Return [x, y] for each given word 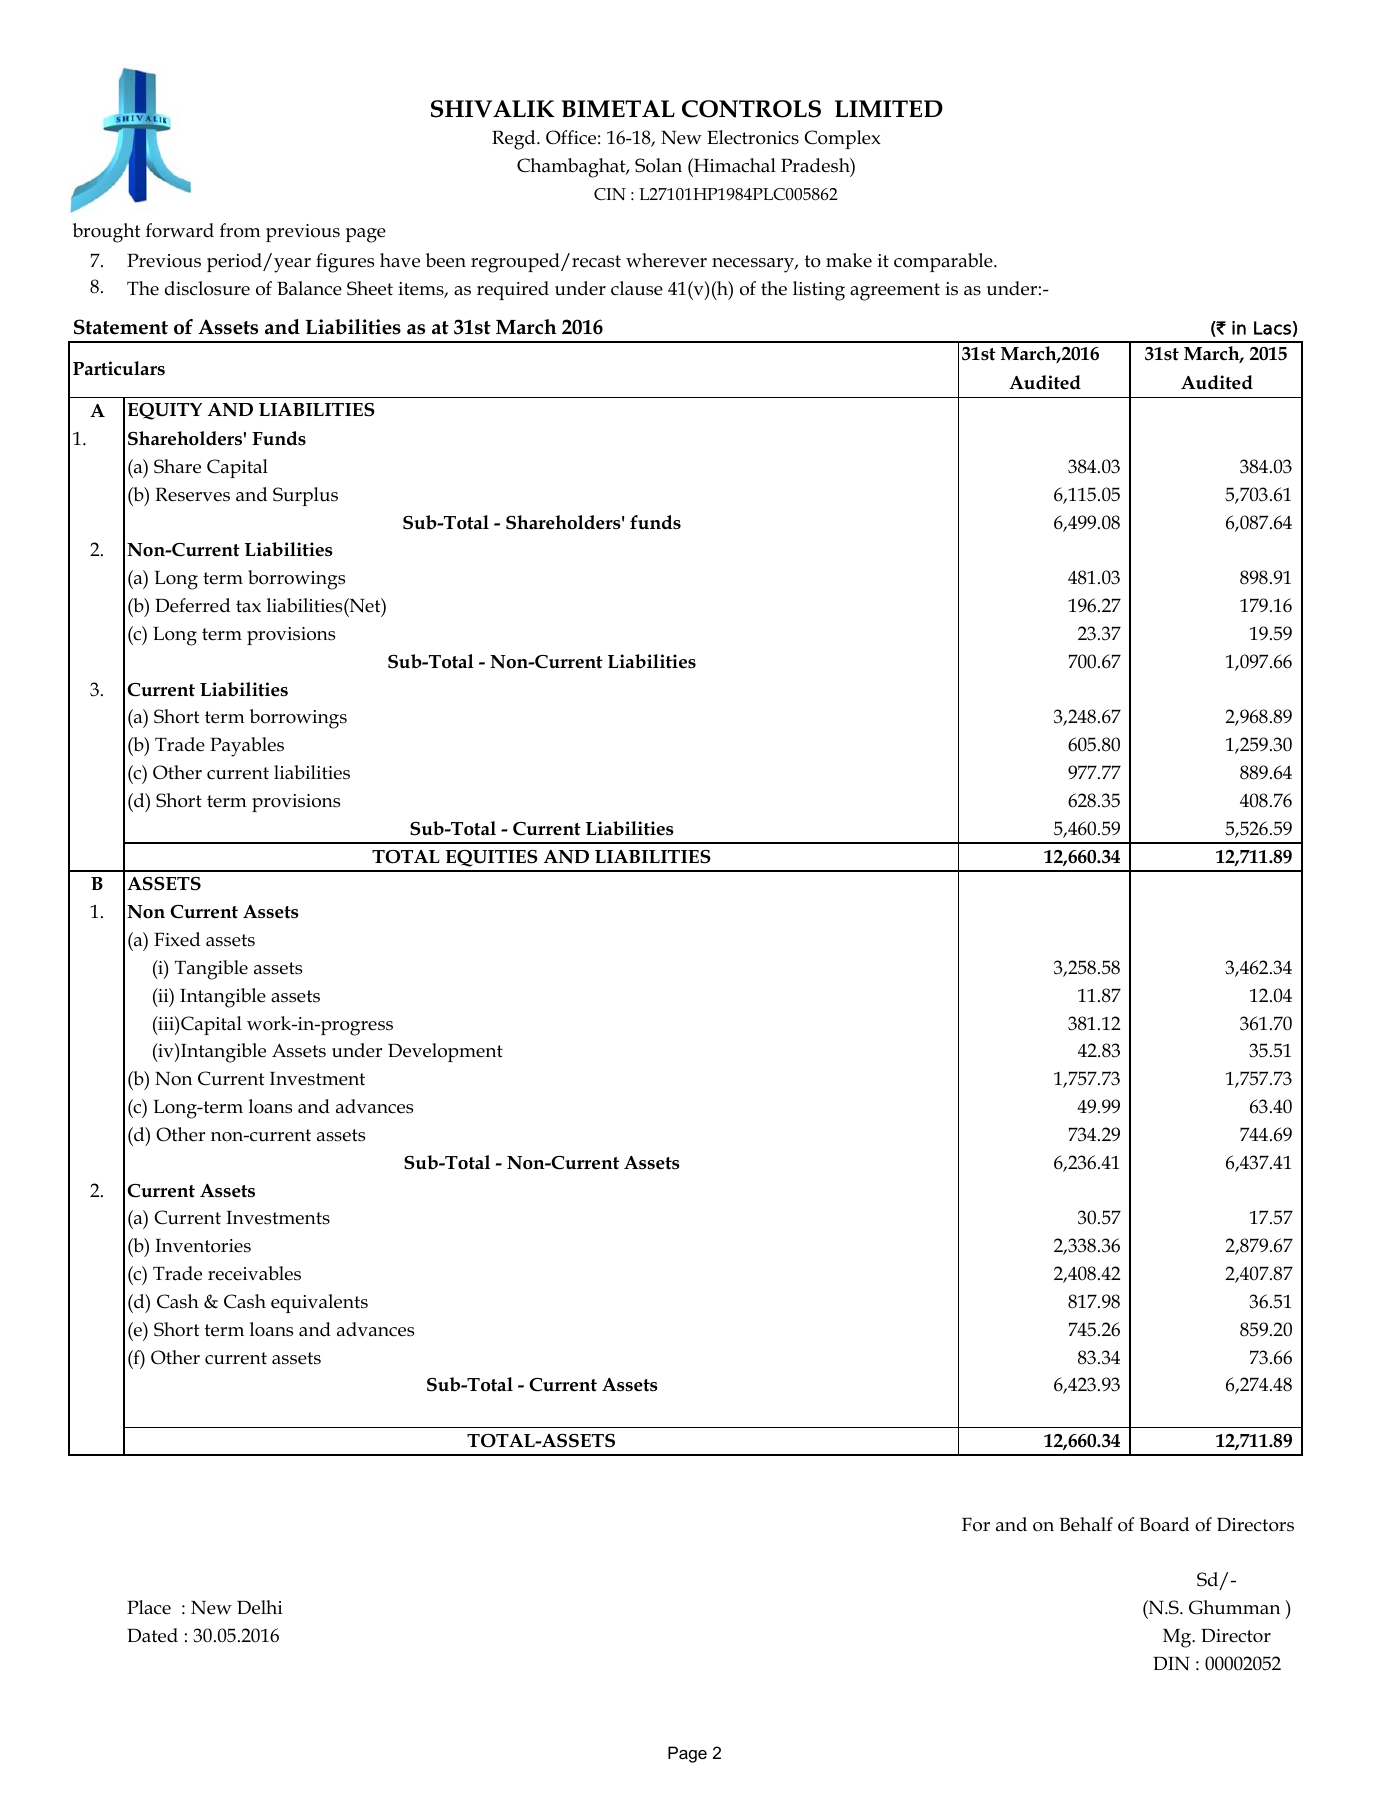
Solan [658, 165]
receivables [254, 1273]
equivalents [319, 1303]
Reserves [192, 494]
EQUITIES [491, 858]
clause [637, 288]
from [240, 230]
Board [1164, 1524]
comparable [944, 262]
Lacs [1272, 328]
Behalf [1086, 1524]
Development [445, 1052]
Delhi [260, 1607]
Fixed [177, 939]
